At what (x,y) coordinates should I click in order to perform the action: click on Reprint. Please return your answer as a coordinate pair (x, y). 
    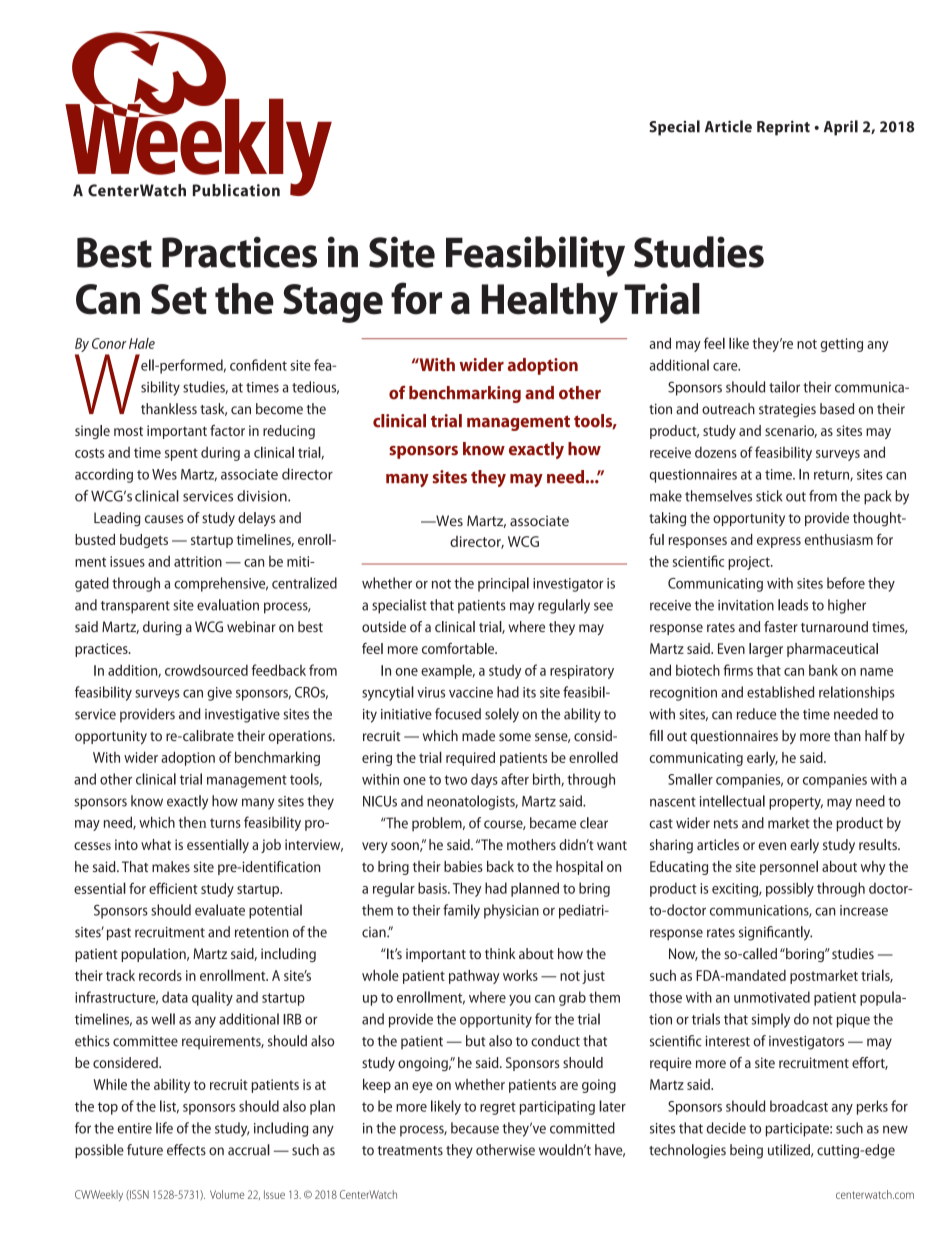
    Looking at the image, I should click on (783, 128).
